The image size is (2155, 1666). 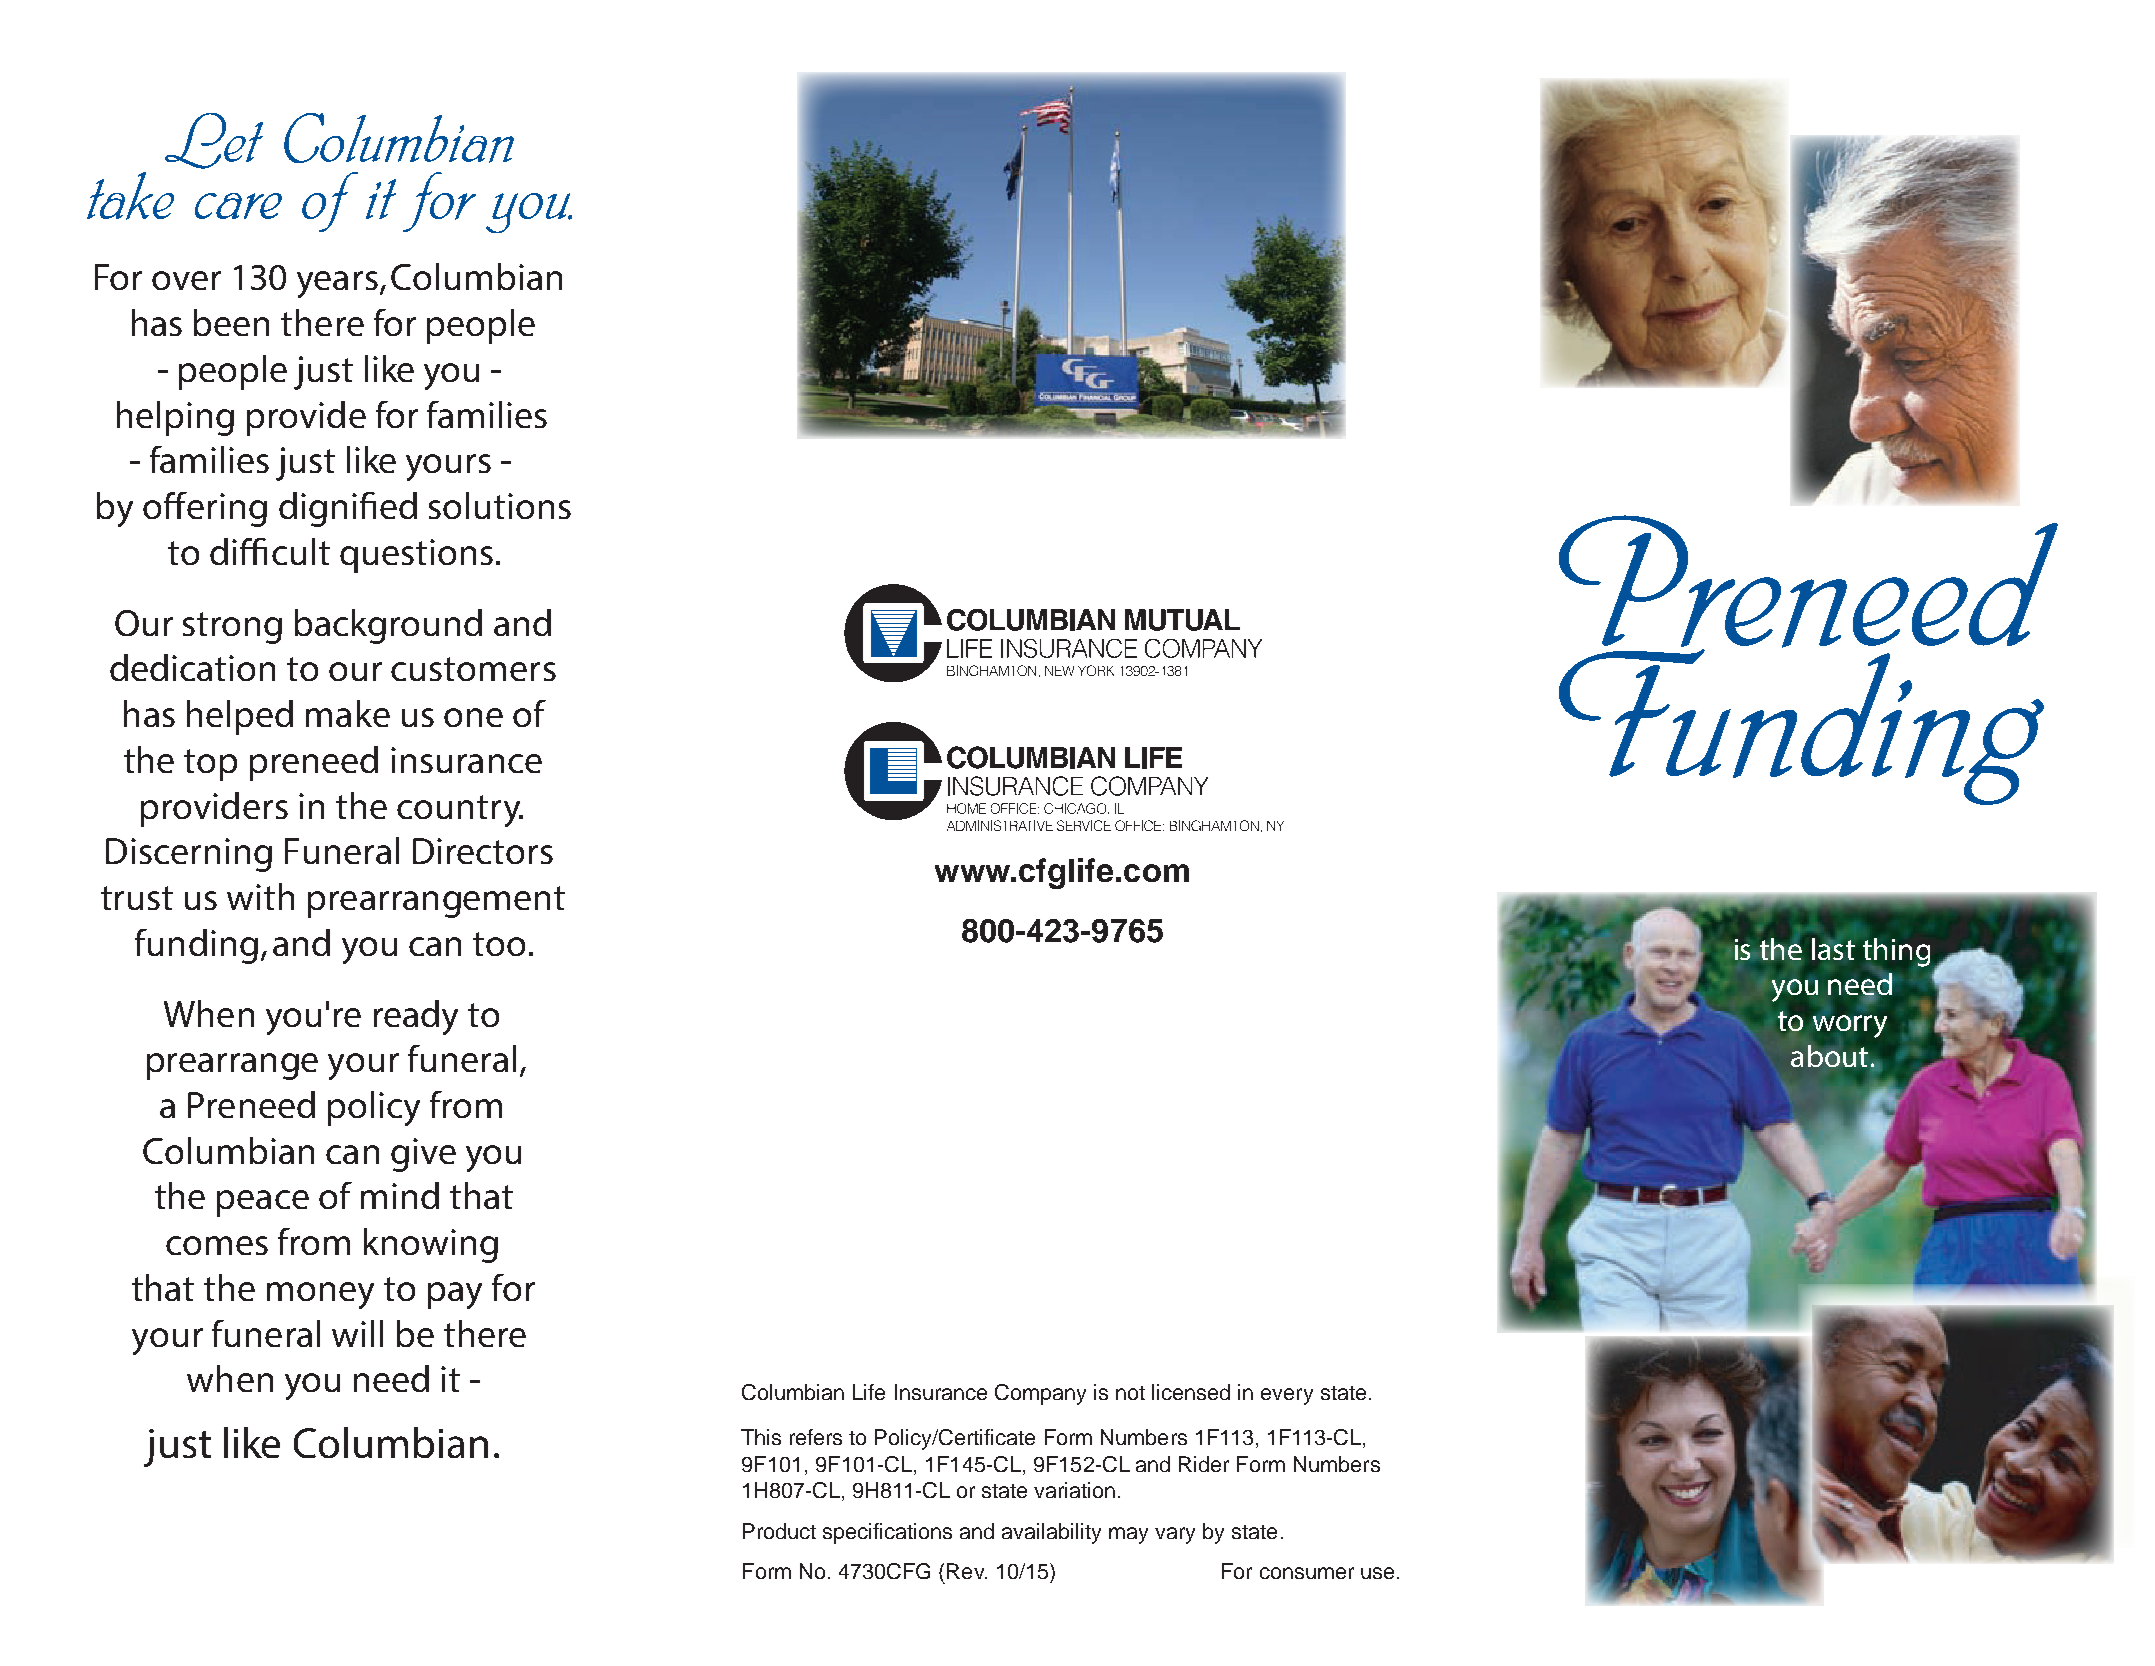 I want to click on about, so click(x=1829, y=1056).
